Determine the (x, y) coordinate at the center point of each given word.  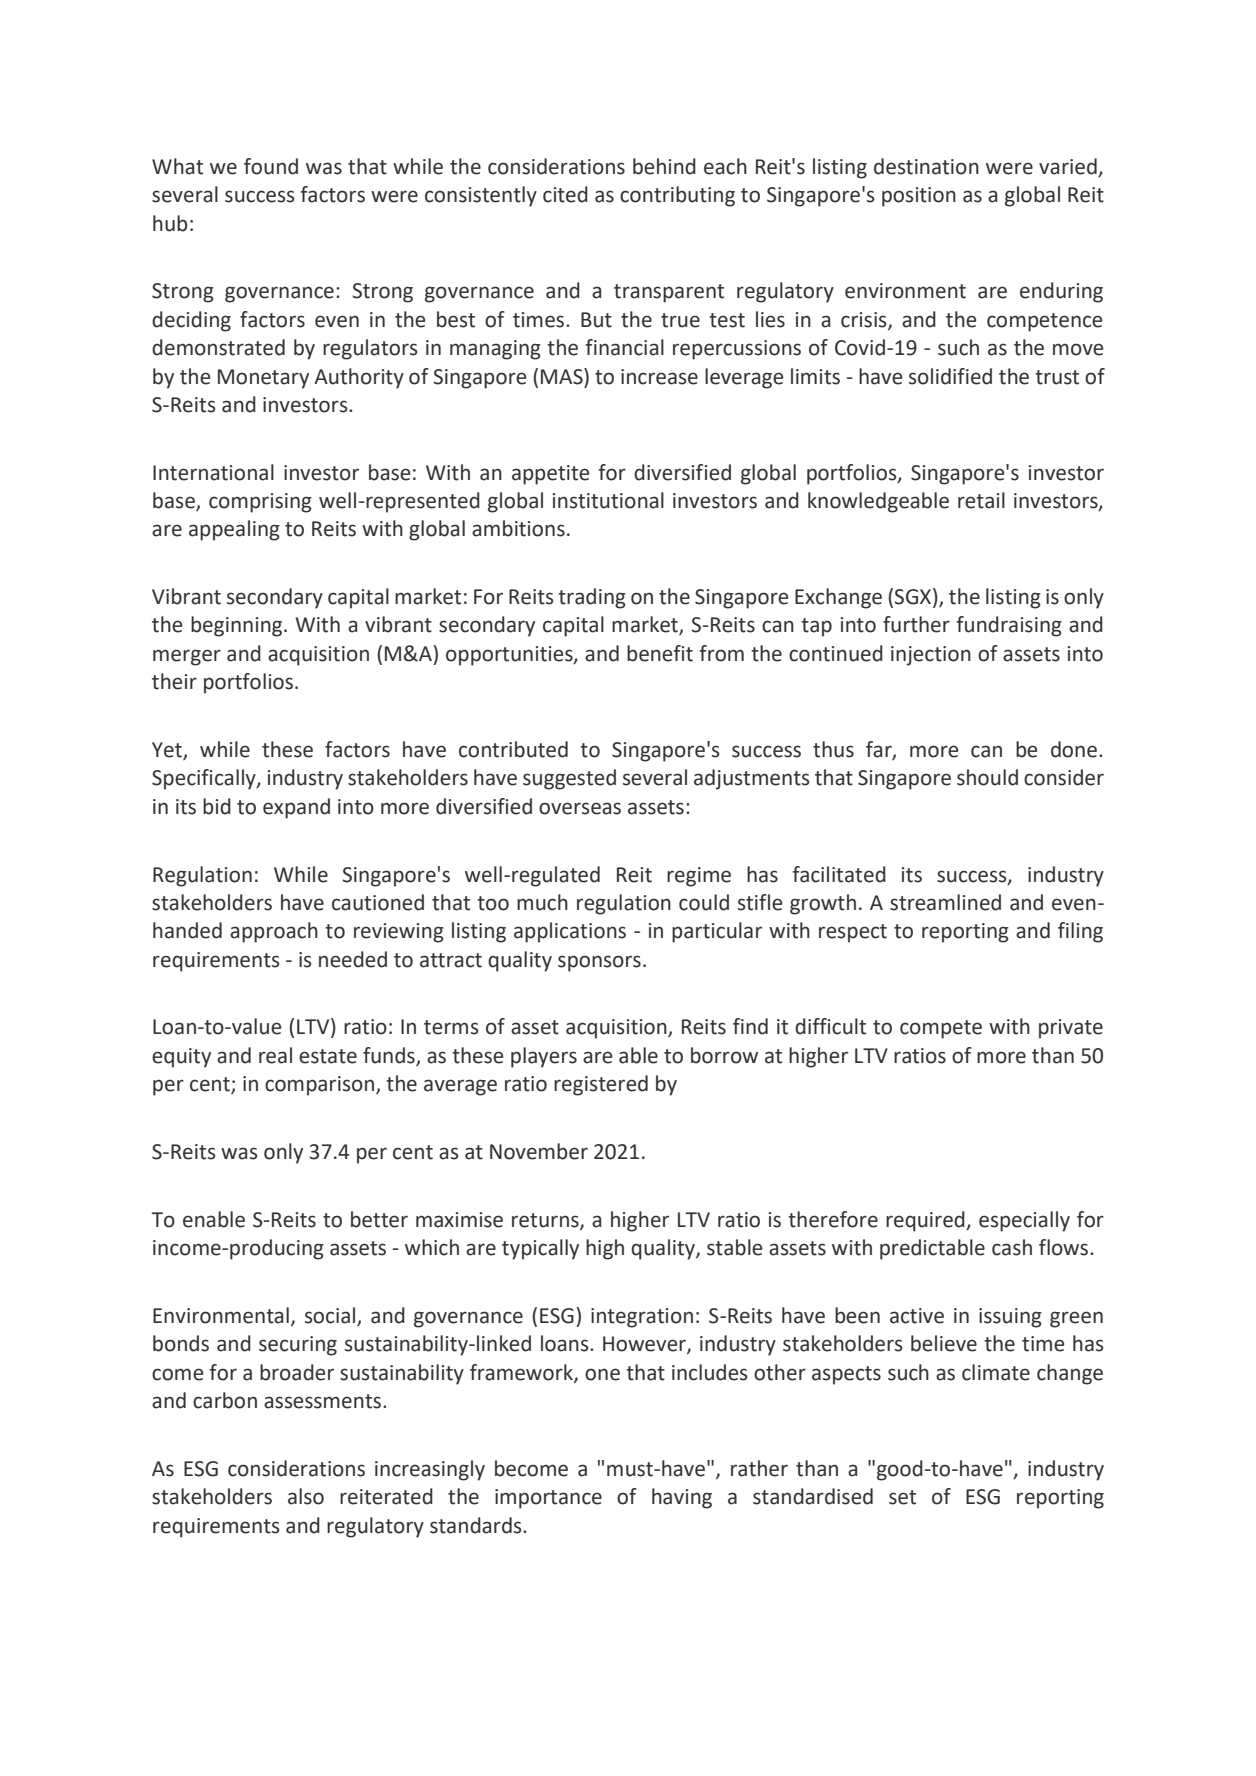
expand (296, 808)
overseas (580, 808)
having (682, 1498)
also (306, 1496)
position (919, 197)
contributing (677, 196)
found (271, 166)
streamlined (945, 902)
